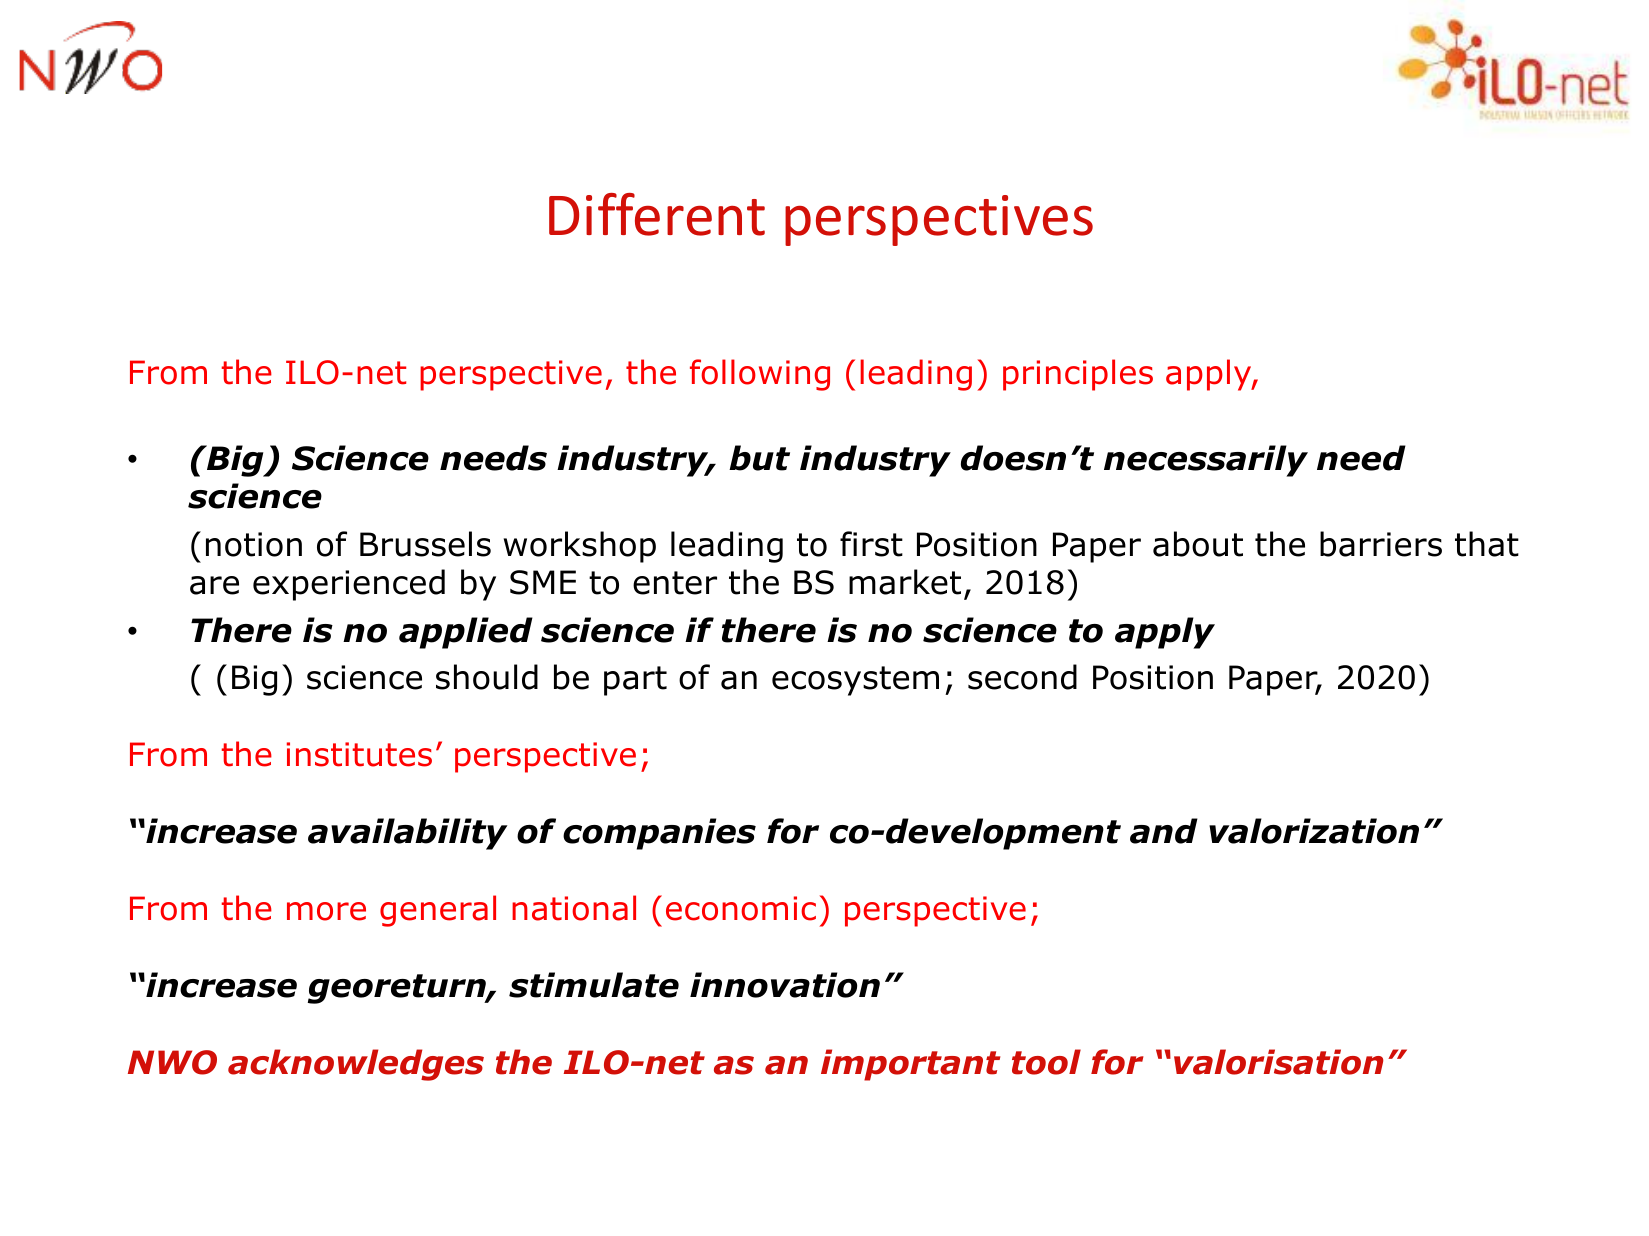  Describe the element at coordinates (855, 681) in the screenshot. I see `ecosystem` at that location.
